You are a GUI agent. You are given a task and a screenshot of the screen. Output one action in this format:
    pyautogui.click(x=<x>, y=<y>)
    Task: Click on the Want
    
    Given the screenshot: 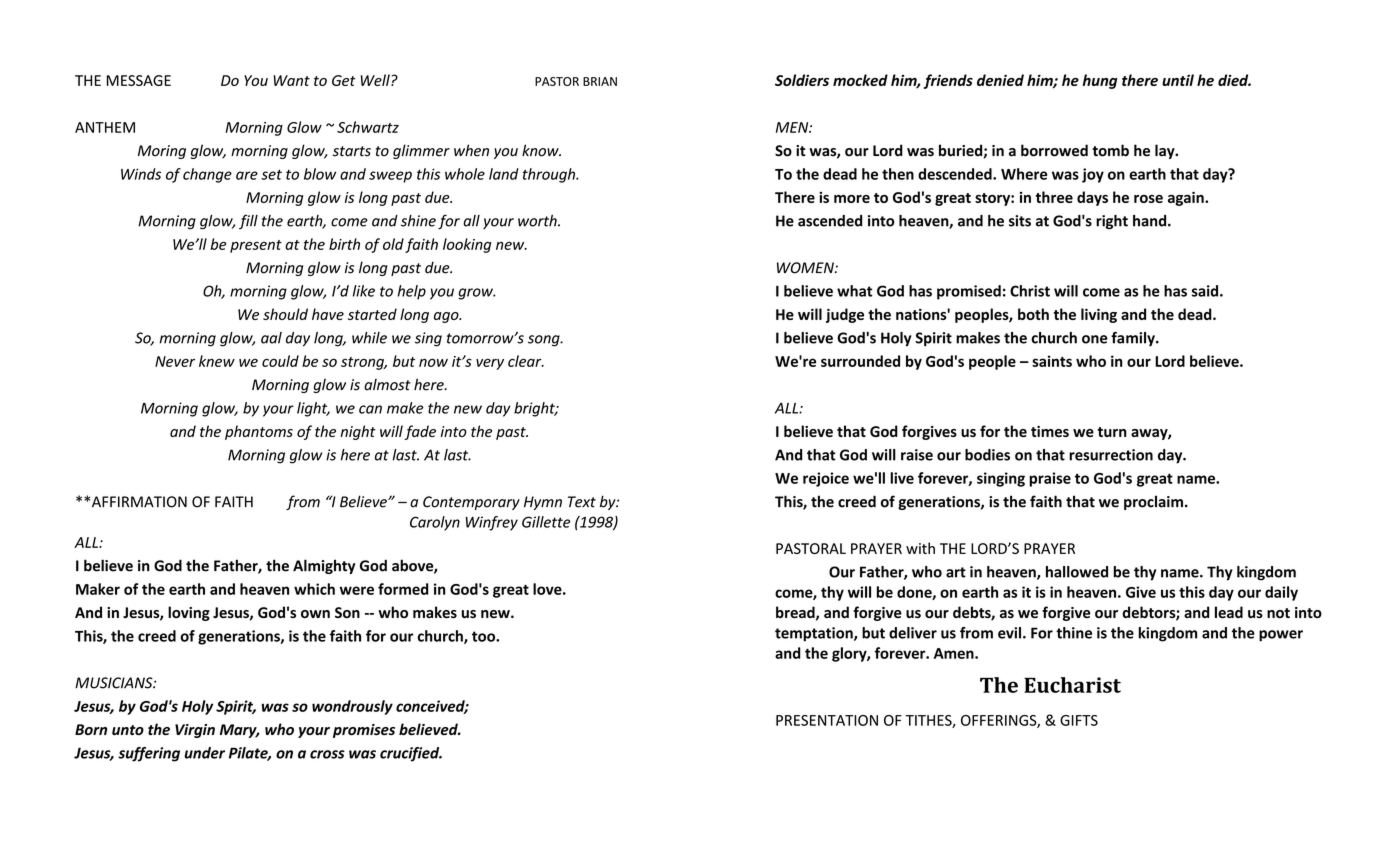 What is the action you would take?
    pyautogui.click(x=291, y=80)
